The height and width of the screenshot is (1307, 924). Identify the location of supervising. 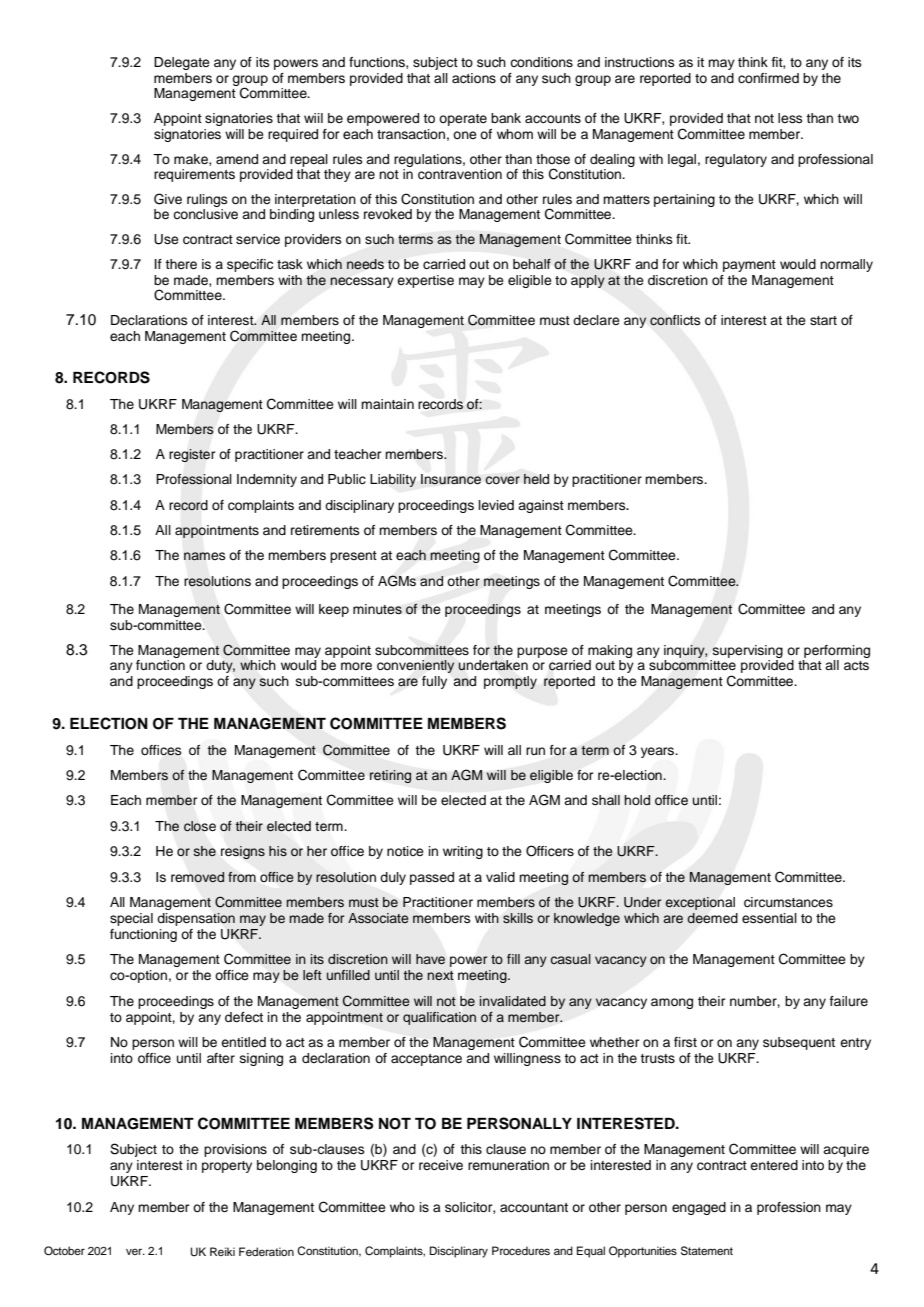
(747, 651).
